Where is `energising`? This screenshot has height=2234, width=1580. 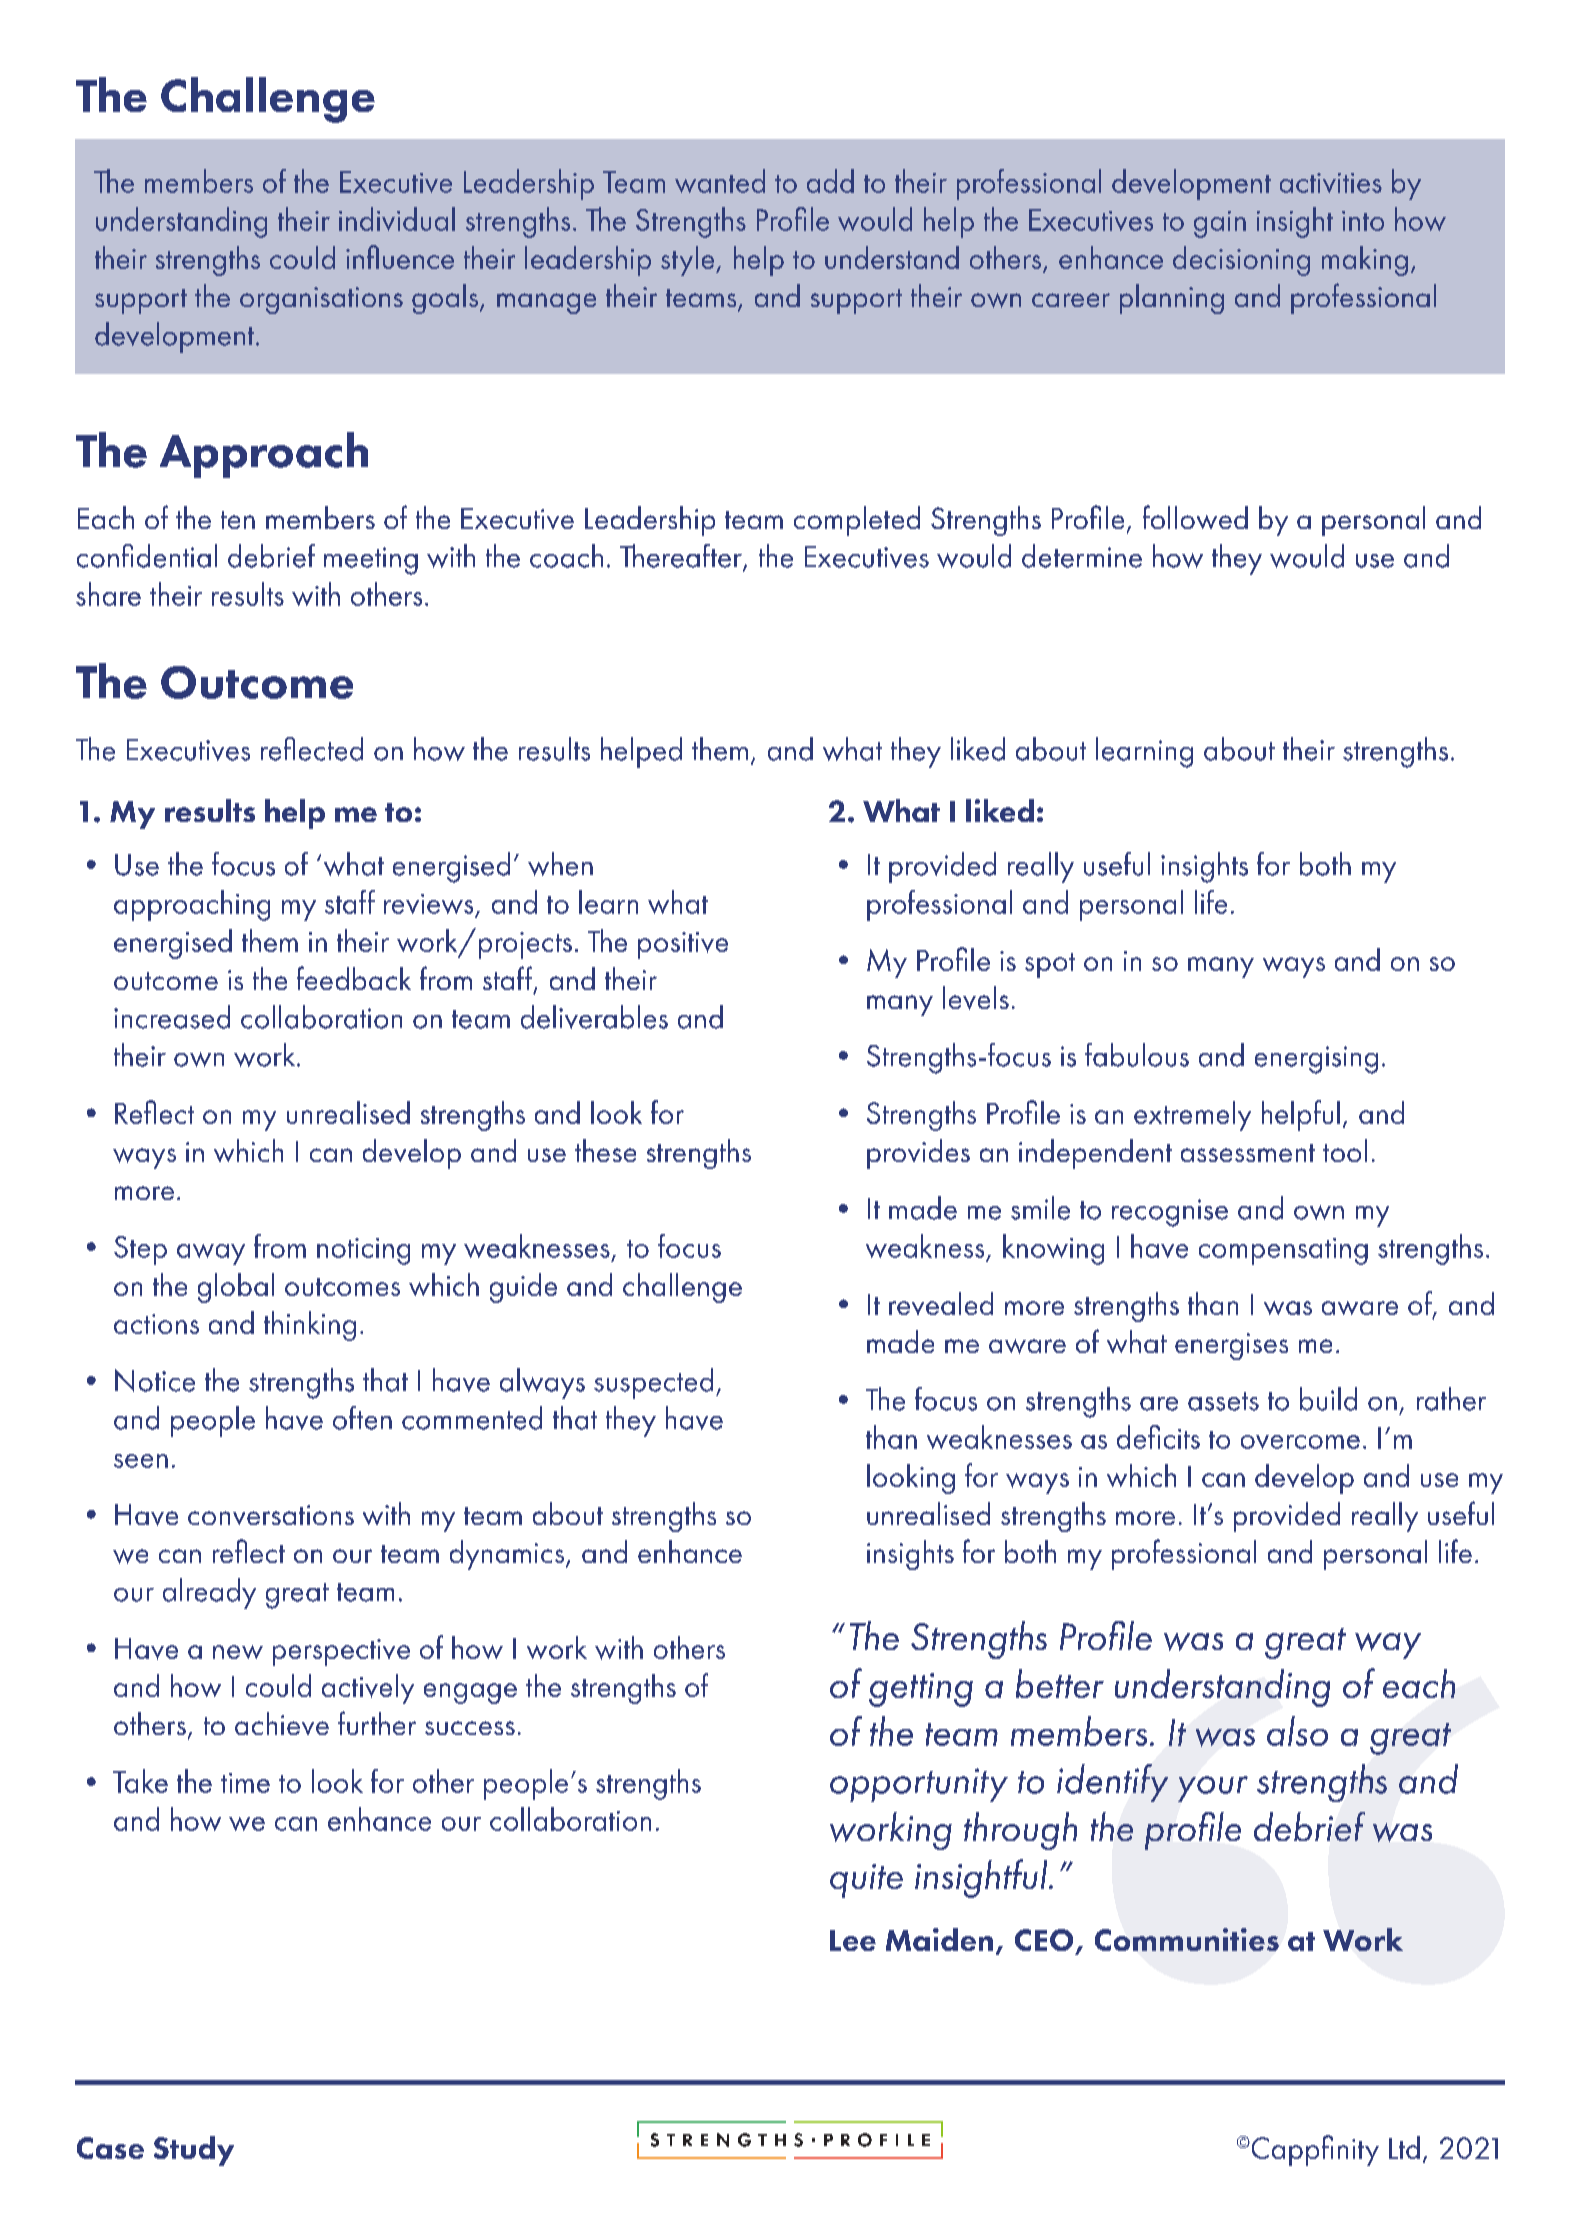 energising is located at coordinates (1316, 1060).
